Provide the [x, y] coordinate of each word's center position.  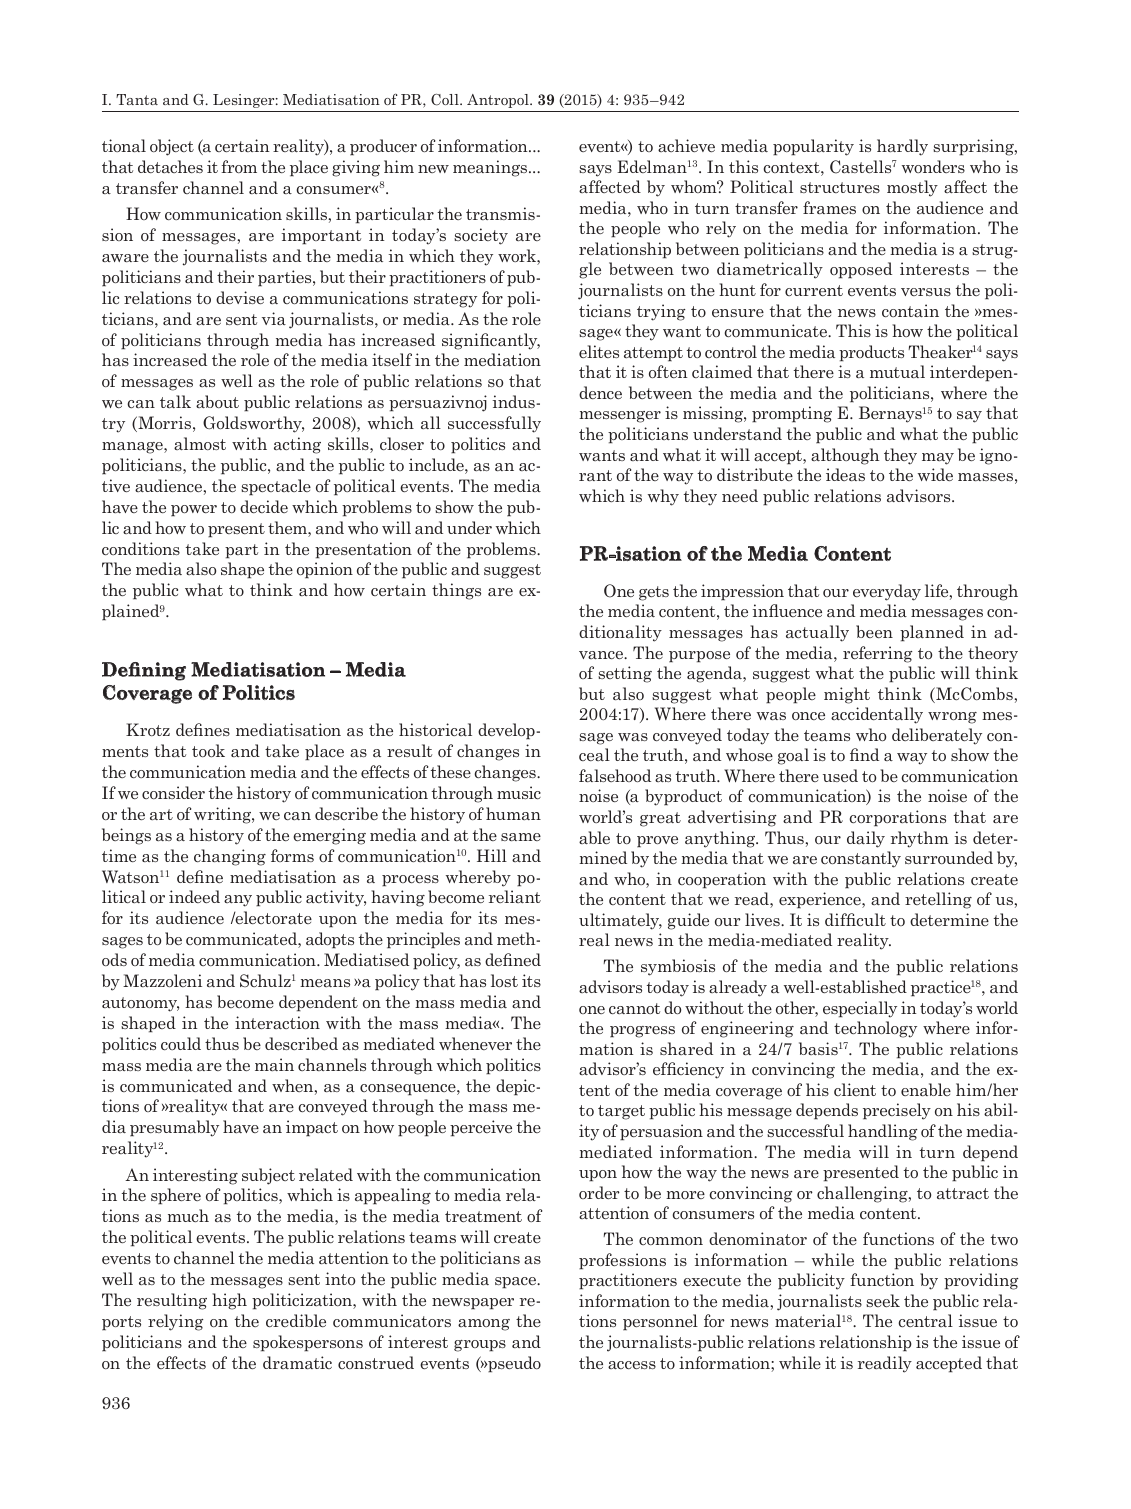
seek [883, 1300]
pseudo [513, 1364]
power [194, 511]
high [229, 1301]
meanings [491, 168]
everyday [887, 592]
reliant [515, 896]
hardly [902, 147]
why [663, 497]
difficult [855, 919]
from [239, 166]
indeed [194, 896]
